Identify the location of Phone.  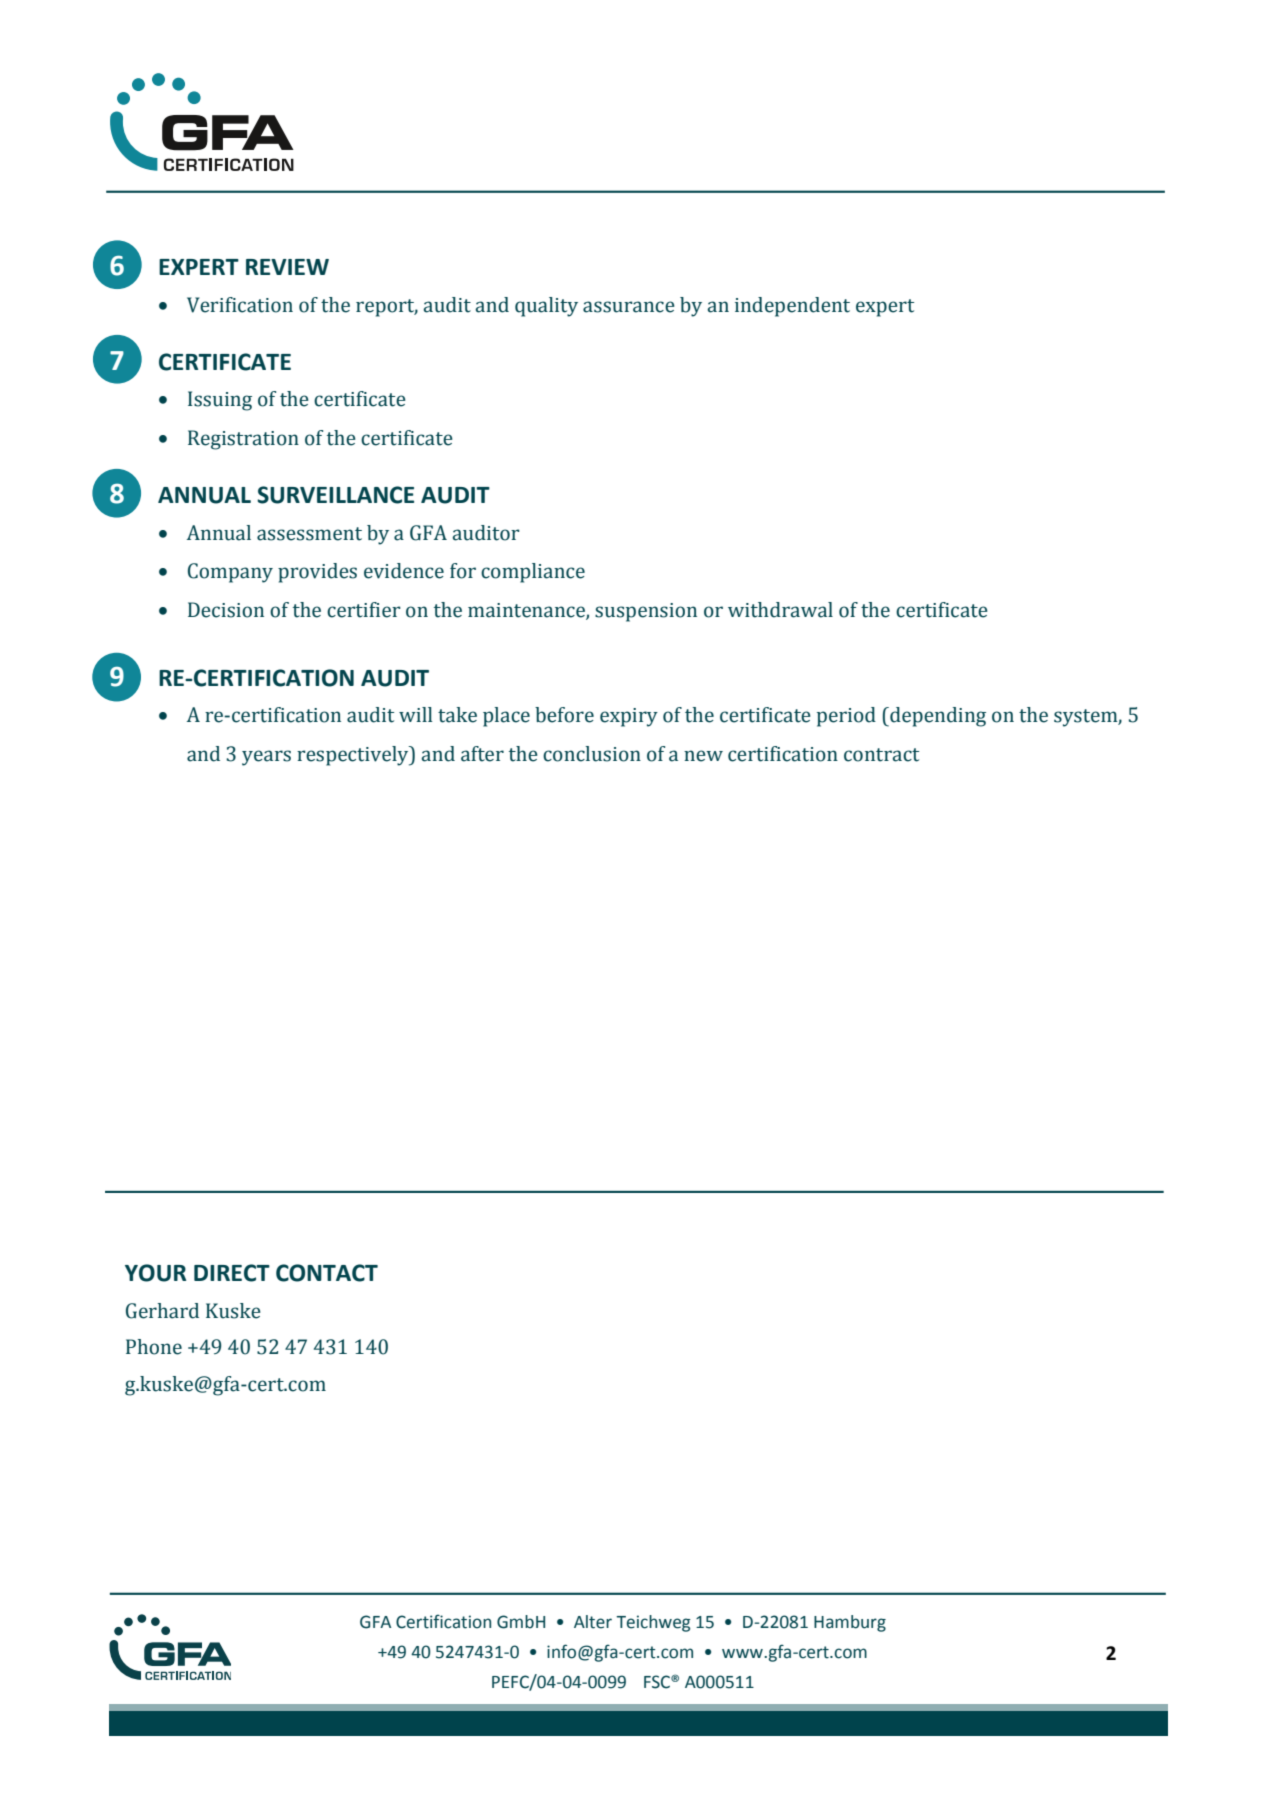
(154, 1347).
